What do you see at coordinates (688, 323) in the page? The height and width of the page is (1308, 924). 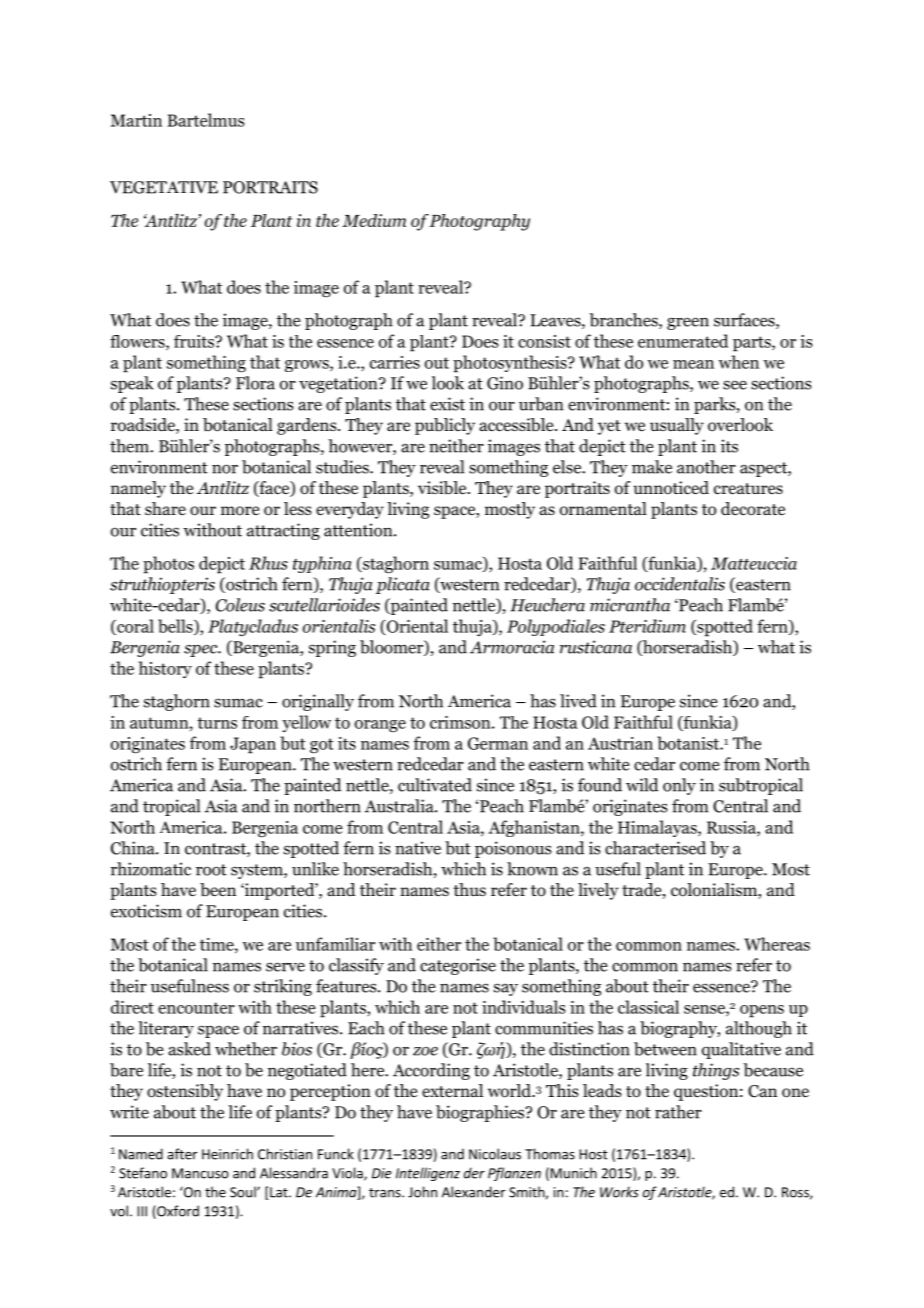 I see `green` at bounding box center [688, 323].
